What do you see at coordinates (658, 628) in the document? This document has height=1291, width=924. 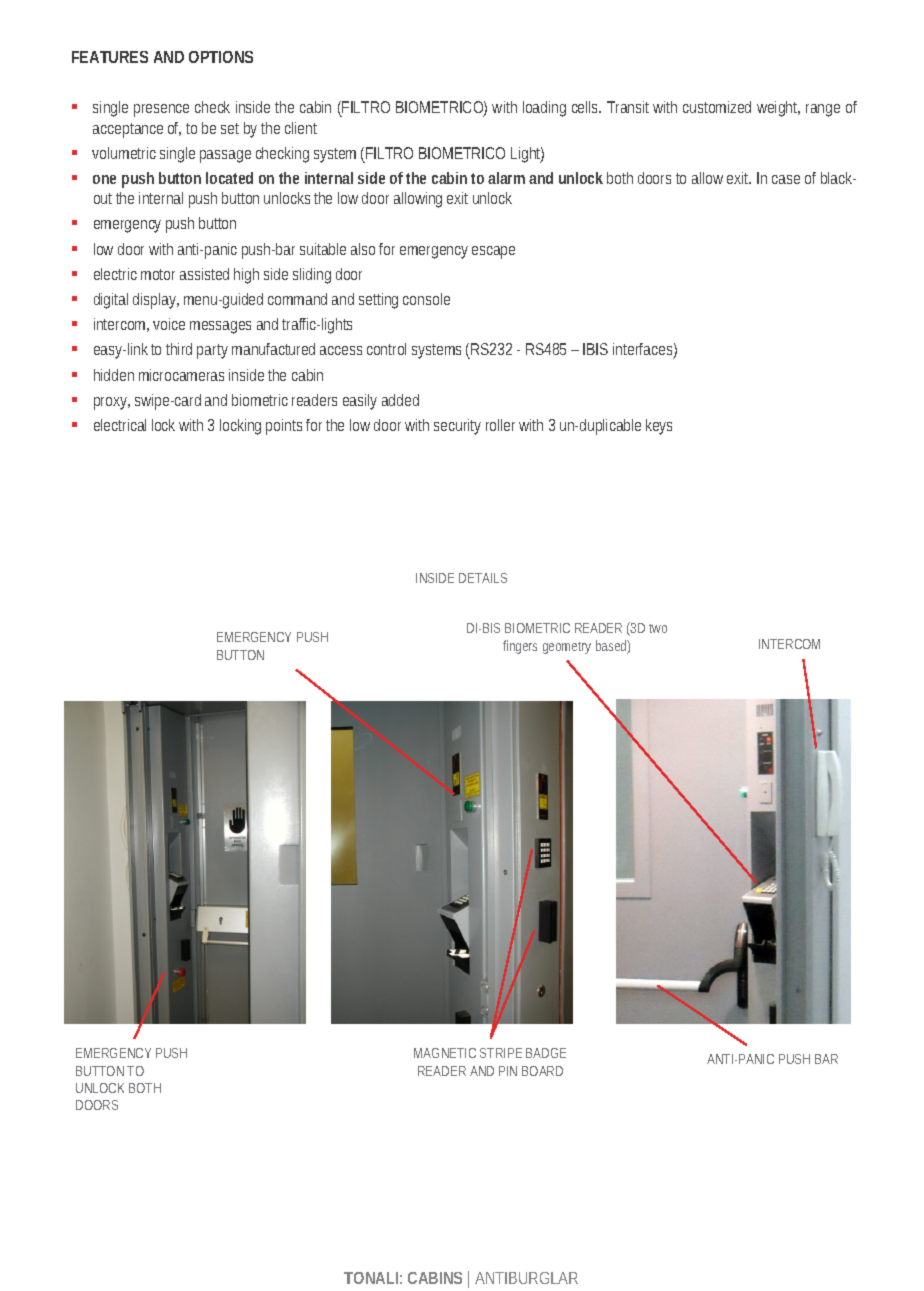 I see `two` at bounding box center [658, 628].
